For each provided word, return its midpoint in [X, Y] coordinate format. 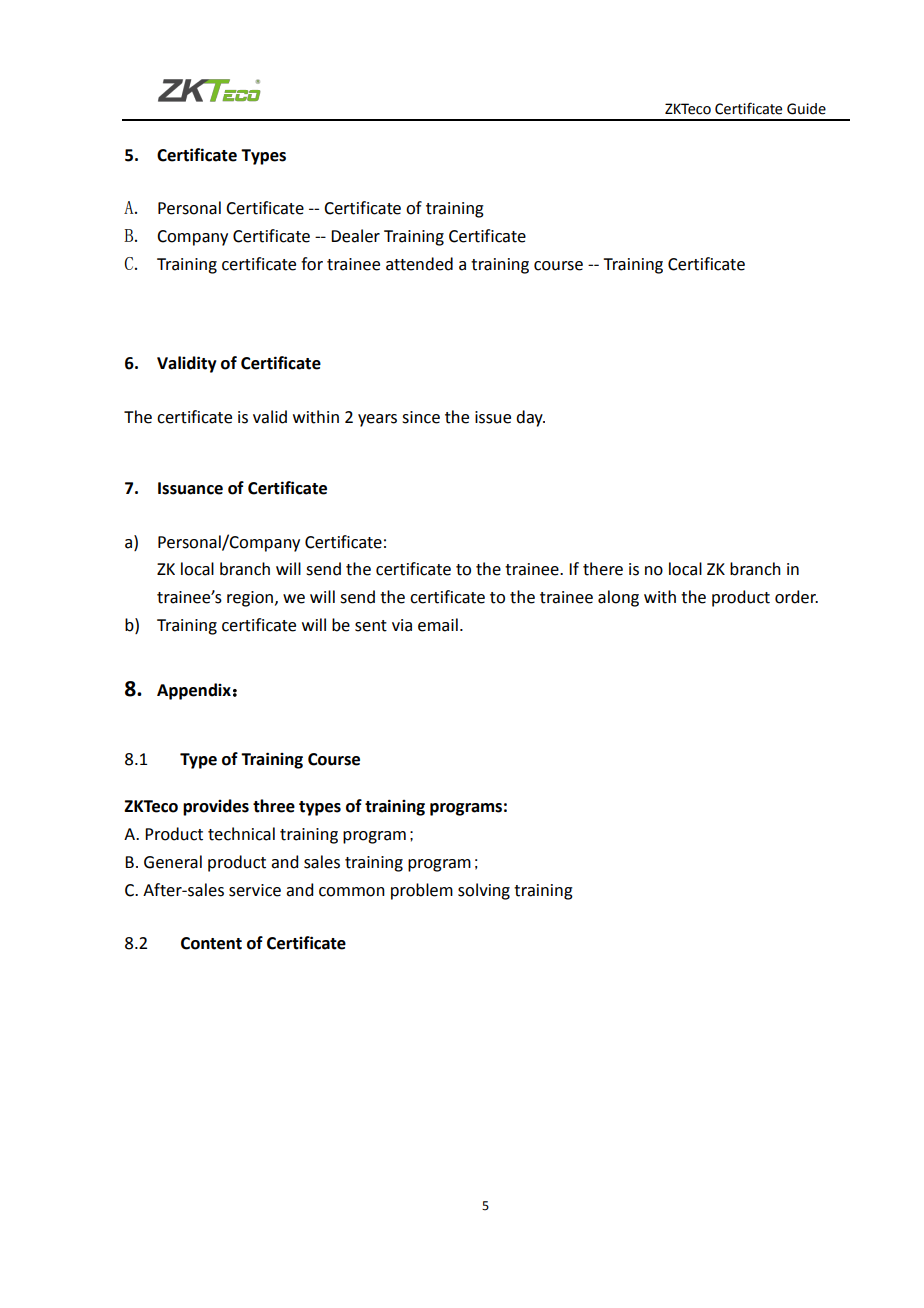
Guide [806, 109]
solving [484, 891]
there [603, 569]
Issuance [190, 488]
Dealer [355, 236]
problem [422, 891]
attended [419, 264]
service [255, 890]
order [796, 597]
